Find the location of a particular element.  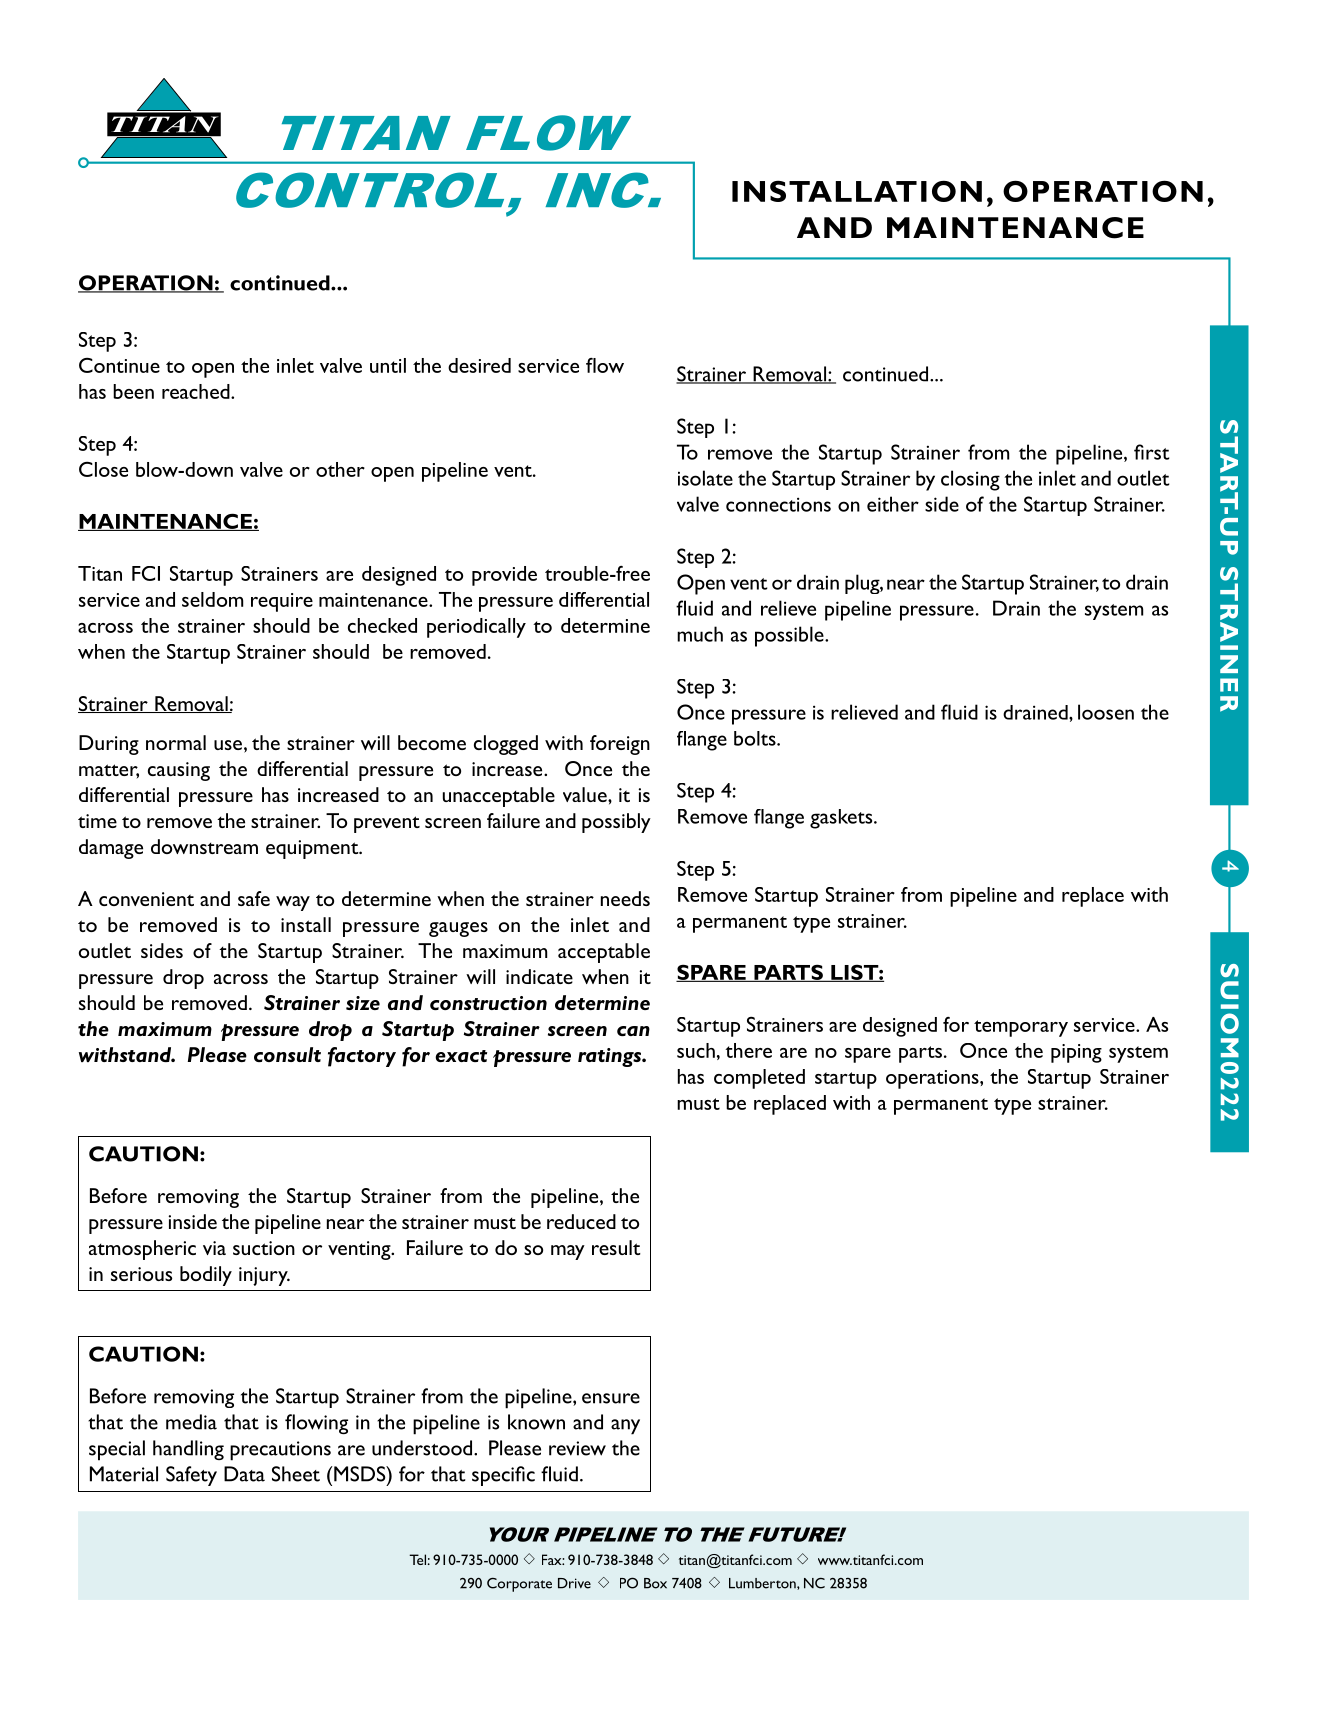

Box is located at coordinates (655, 1583).
